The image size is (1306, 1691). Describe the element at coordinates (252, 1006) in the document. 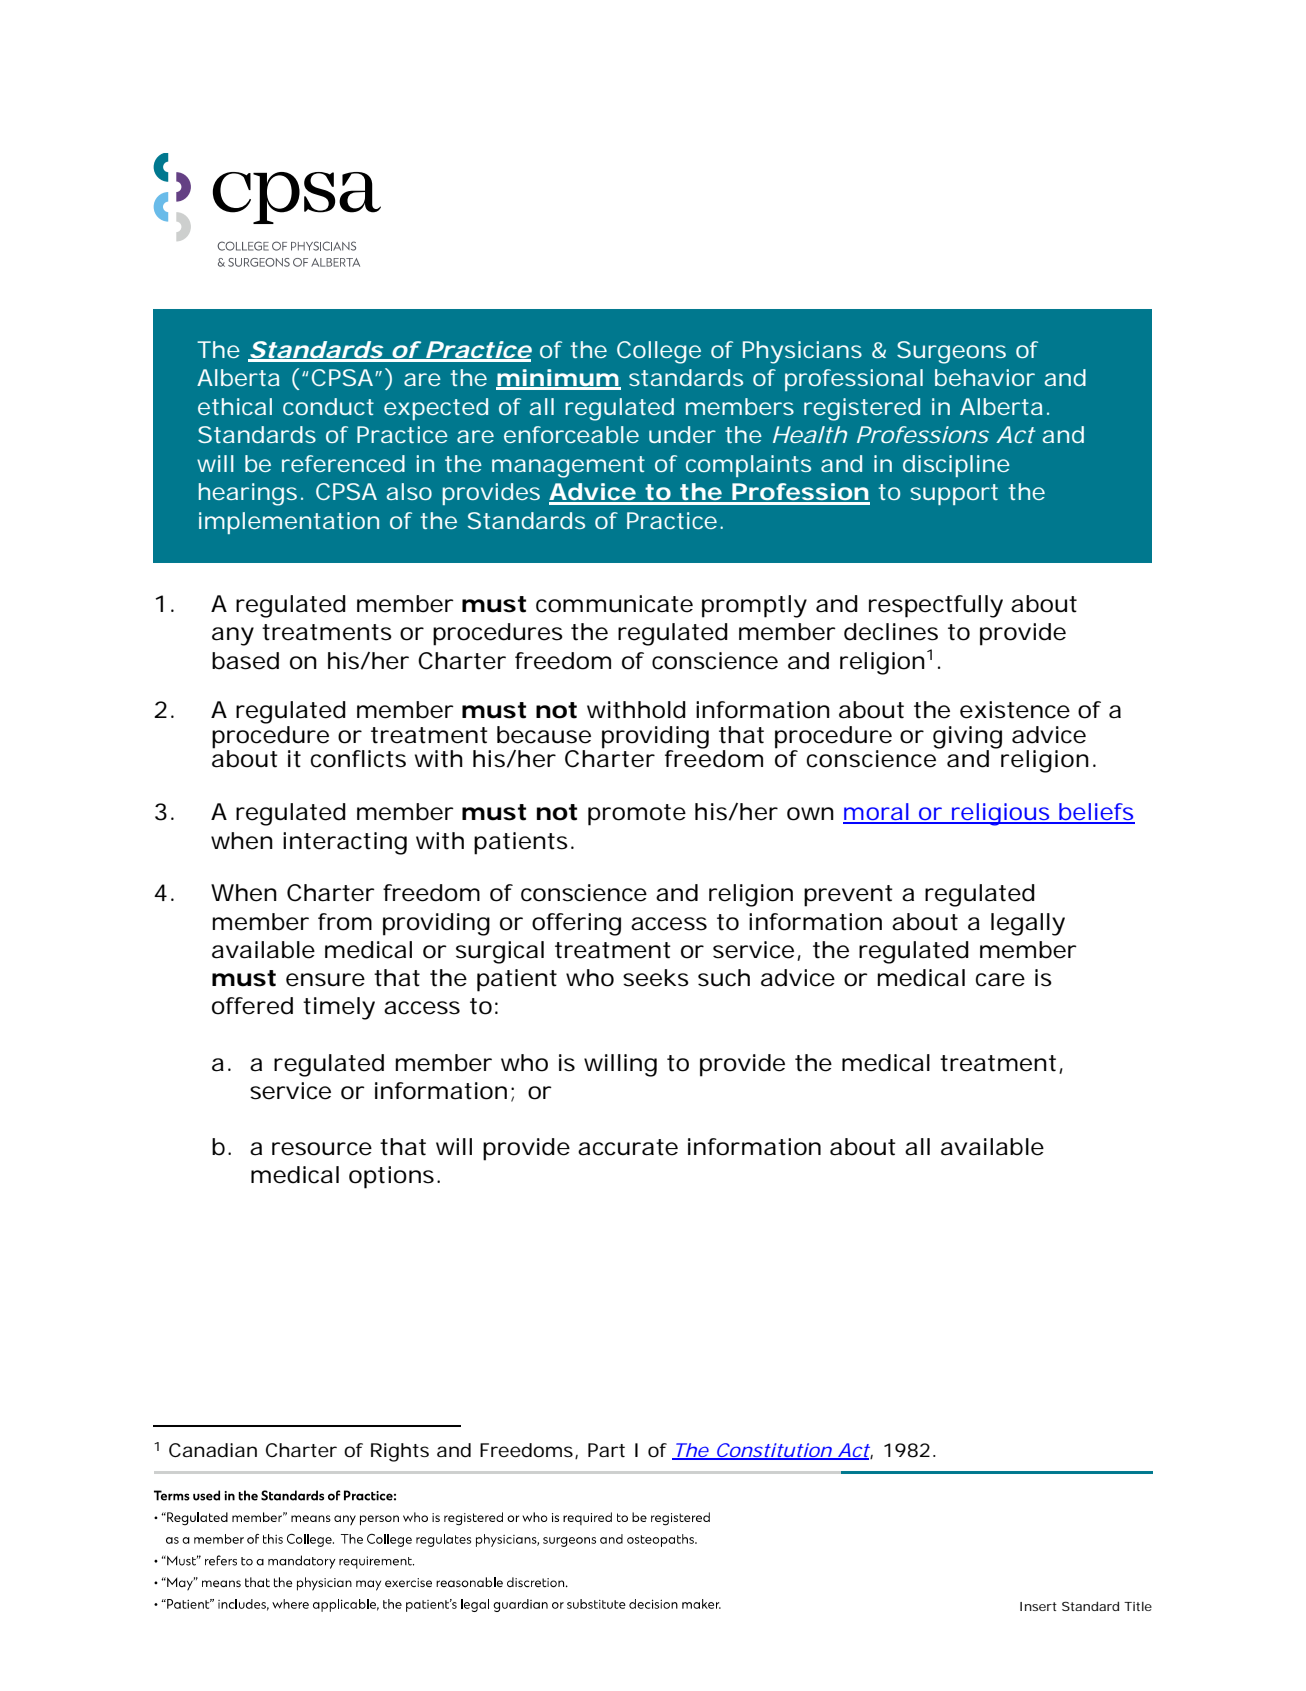

I see `offered` at that location.
